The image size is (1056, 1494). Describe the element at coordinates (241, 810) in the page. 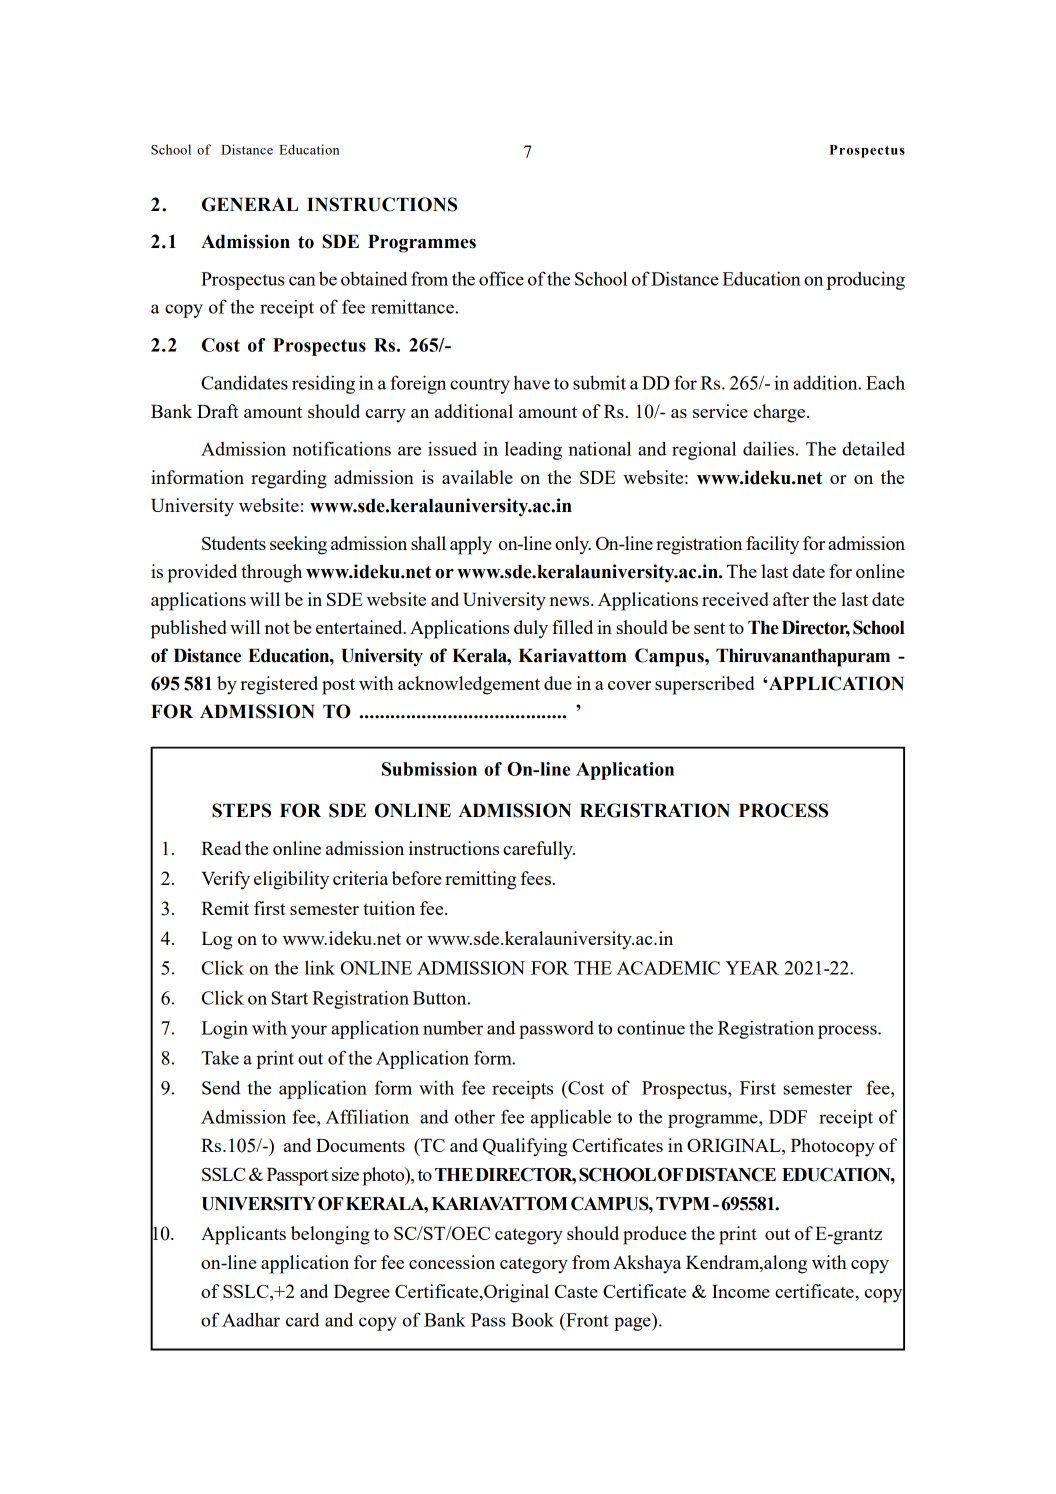

I see `STEPS` at that location.
